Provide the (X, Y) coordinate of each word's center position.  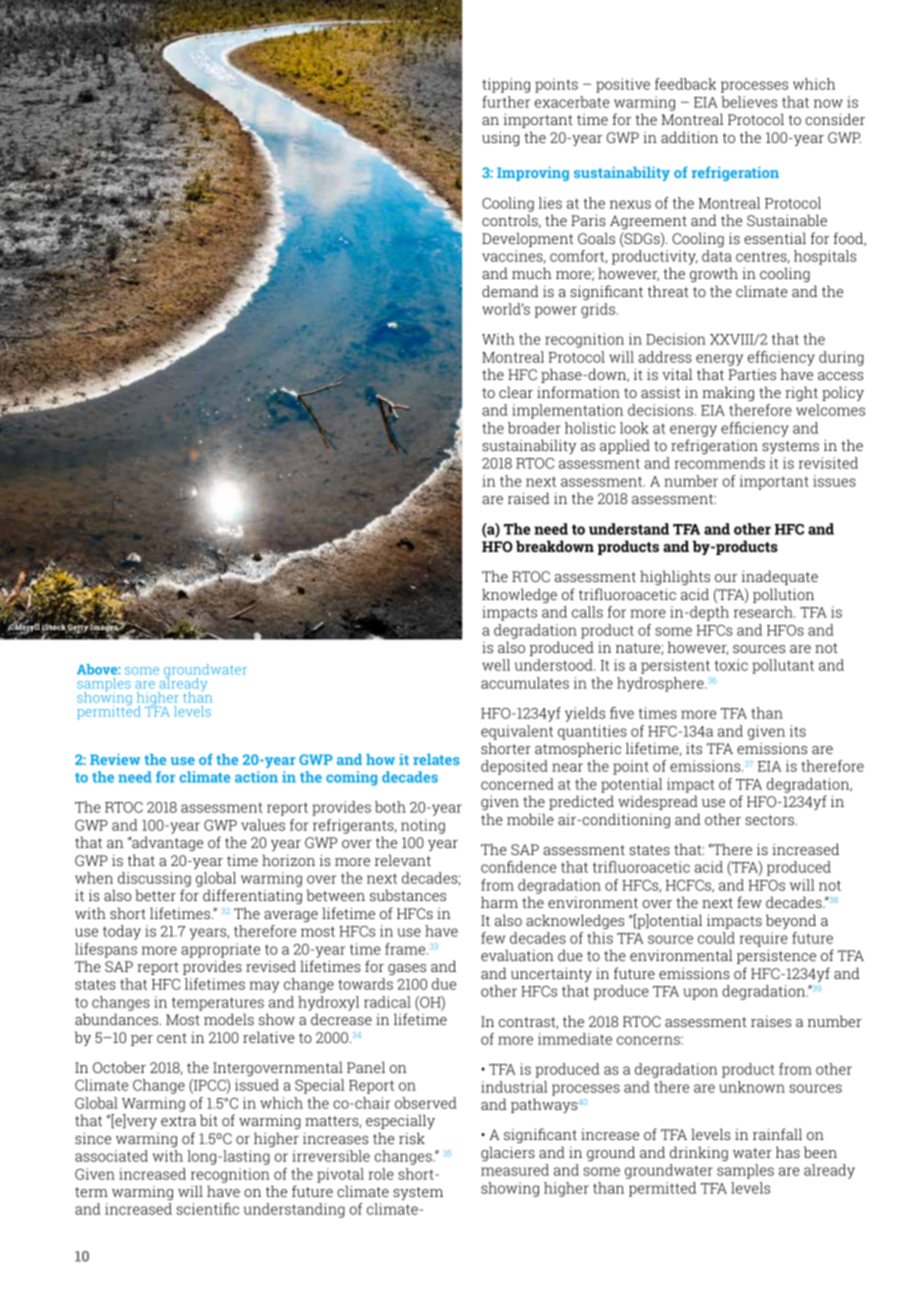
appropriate (220, 950)
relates (436, 759)
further (506, 102)
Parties (752, 374)
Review (115, 759)
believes (749, 102)
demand (510, 291)
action (256, 777)
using (500, 138)
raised (529, 498)
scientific (208, 1209)
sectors (770, 820)
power (556, 312)
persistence (776, 956)
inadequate (780, 577)
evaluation (517, 955)
